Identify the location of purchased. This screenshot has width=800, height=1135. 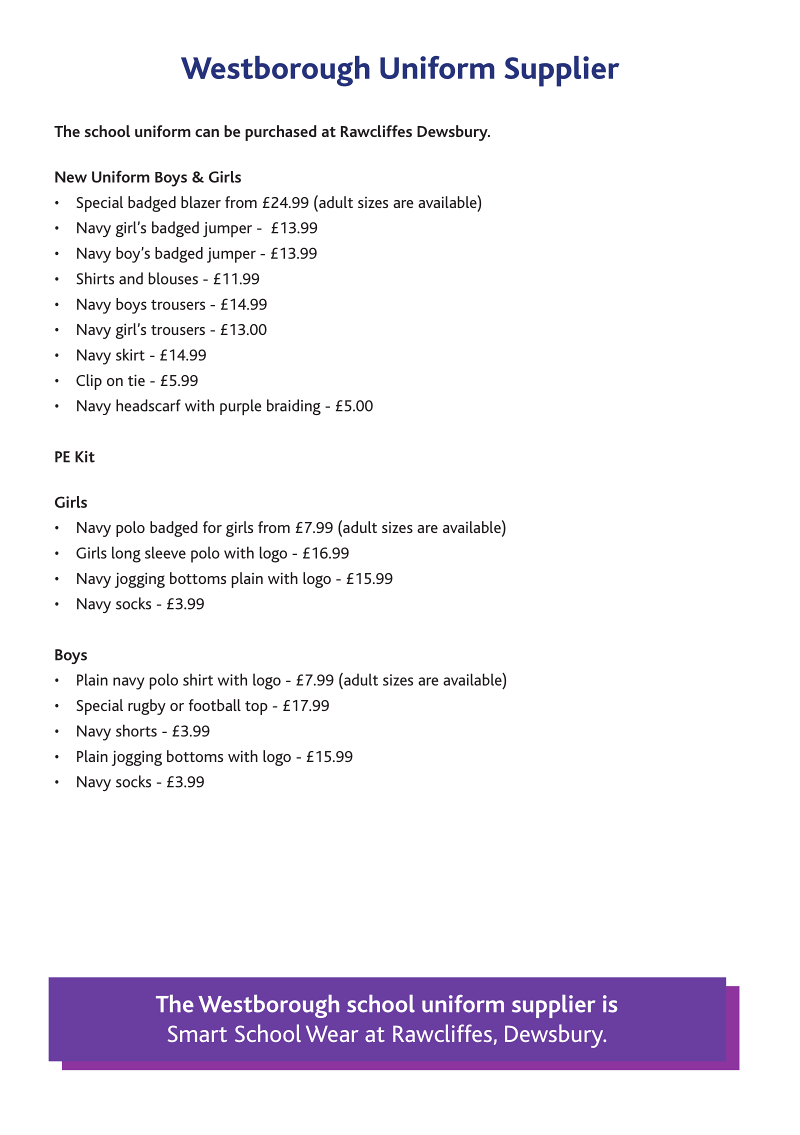
(280, 133).
